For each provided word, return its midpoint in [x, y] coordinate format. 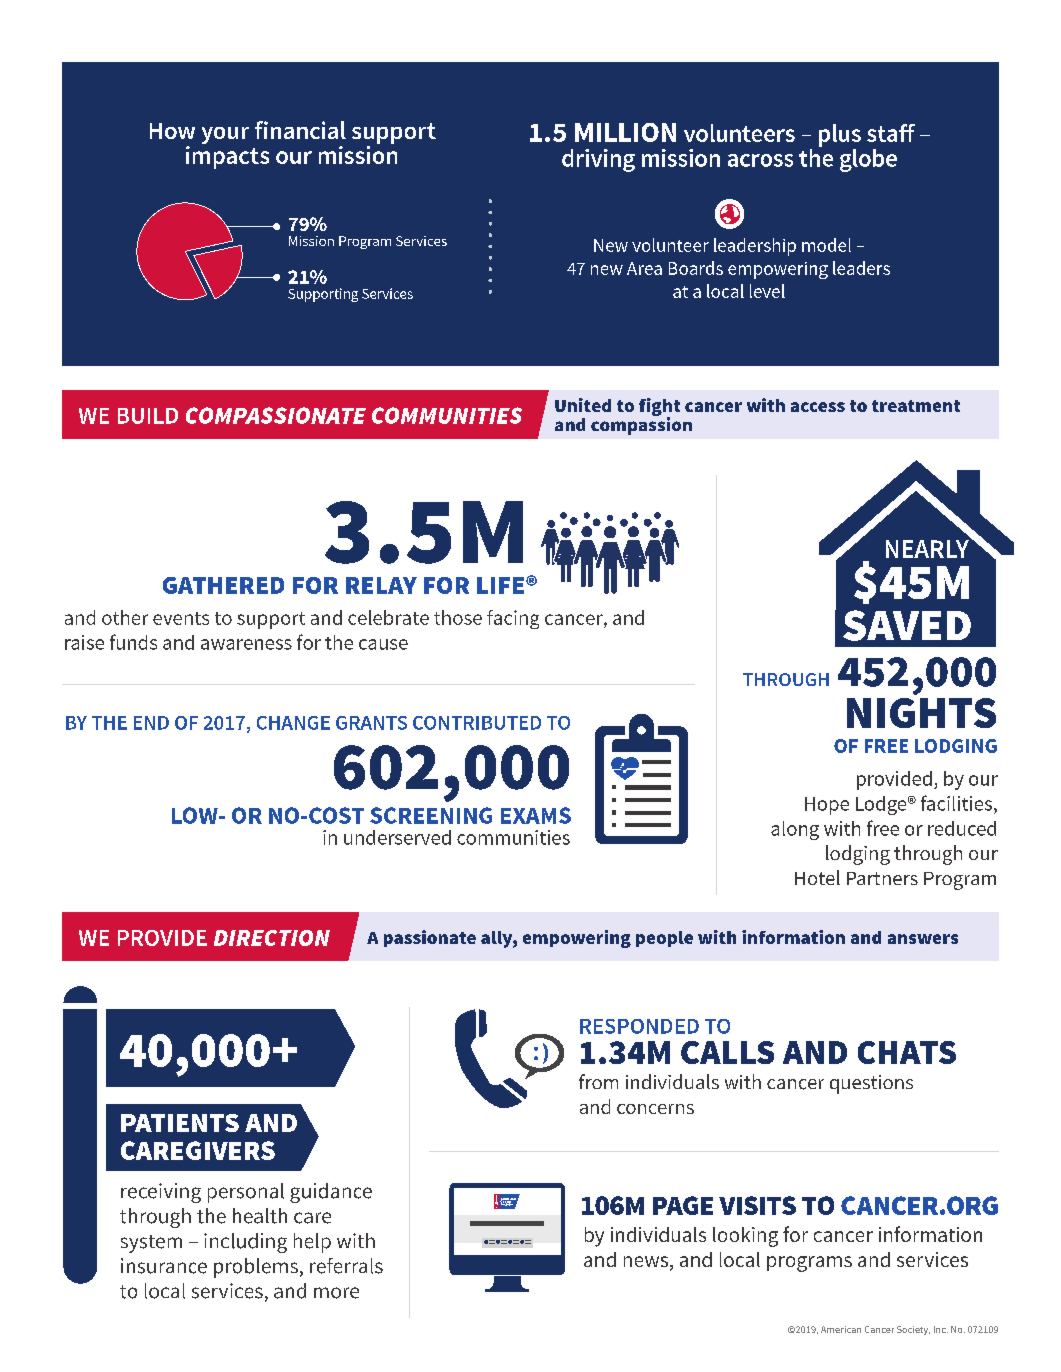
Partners [882, 878]
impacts [227, 157]
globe [868, 160]
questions [871, 1084]
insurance [164, 1266]
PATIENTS [180, 1123]
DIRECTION [272, 938]
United [583, 405]
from [598, 1081]
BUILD [148, 416]
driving [598, 160]
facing [513, 619]
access [818, 407]
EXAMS [536, 815]
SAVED [907, 625]
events [181, 618]
